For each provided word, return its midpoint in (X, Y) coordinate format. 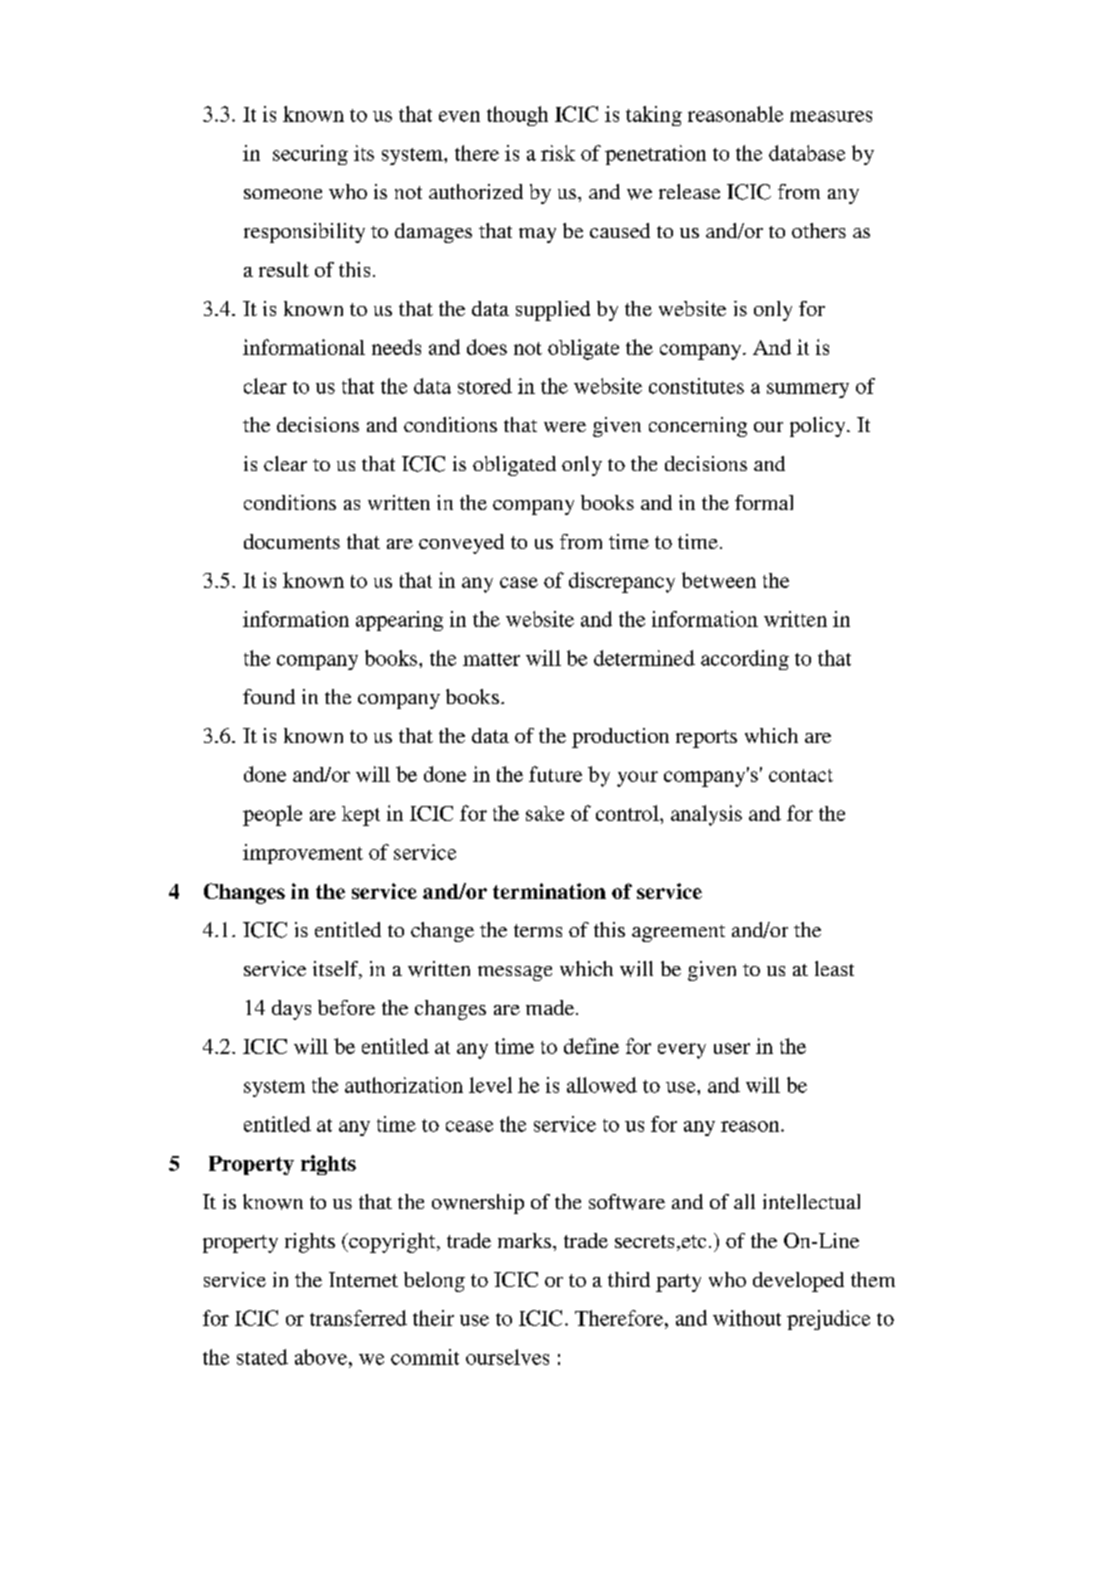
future (555, 774)
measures (831, 116)
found (269, 696)
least (834, 968)
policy (819, 427)
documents (292, 541)
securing (310, 155)
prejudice (828, 1320)
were (565, 427)
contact (801, 775)
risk (558, 153)
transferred (358, 1318)
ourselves (507, 1357)
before (346, 1007)
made (551, 1007)
